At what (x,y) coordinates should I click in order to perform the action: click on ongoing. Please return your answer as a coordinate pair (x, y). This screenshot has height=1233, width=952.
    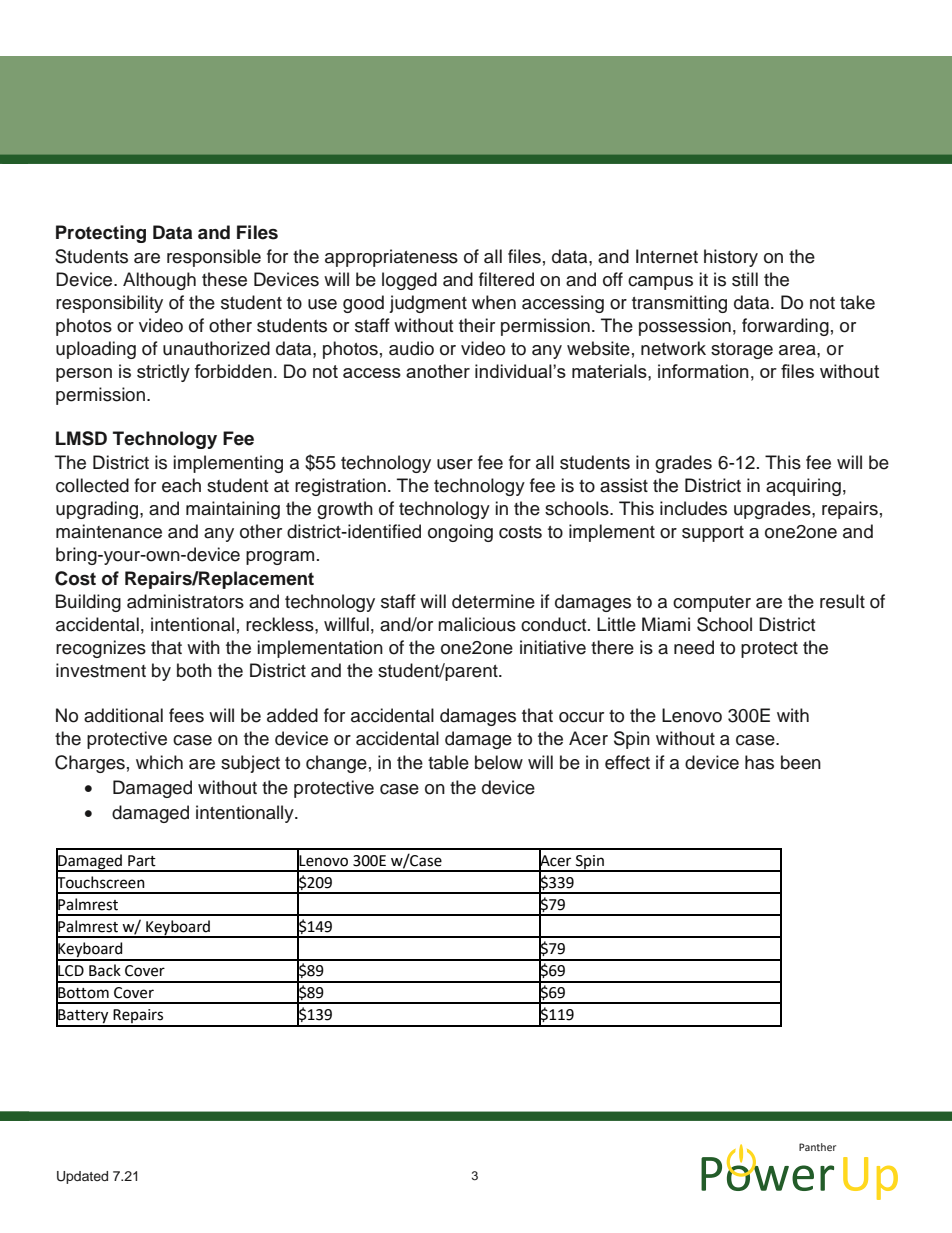
    Looking at the image, I should click on (460, 533).
